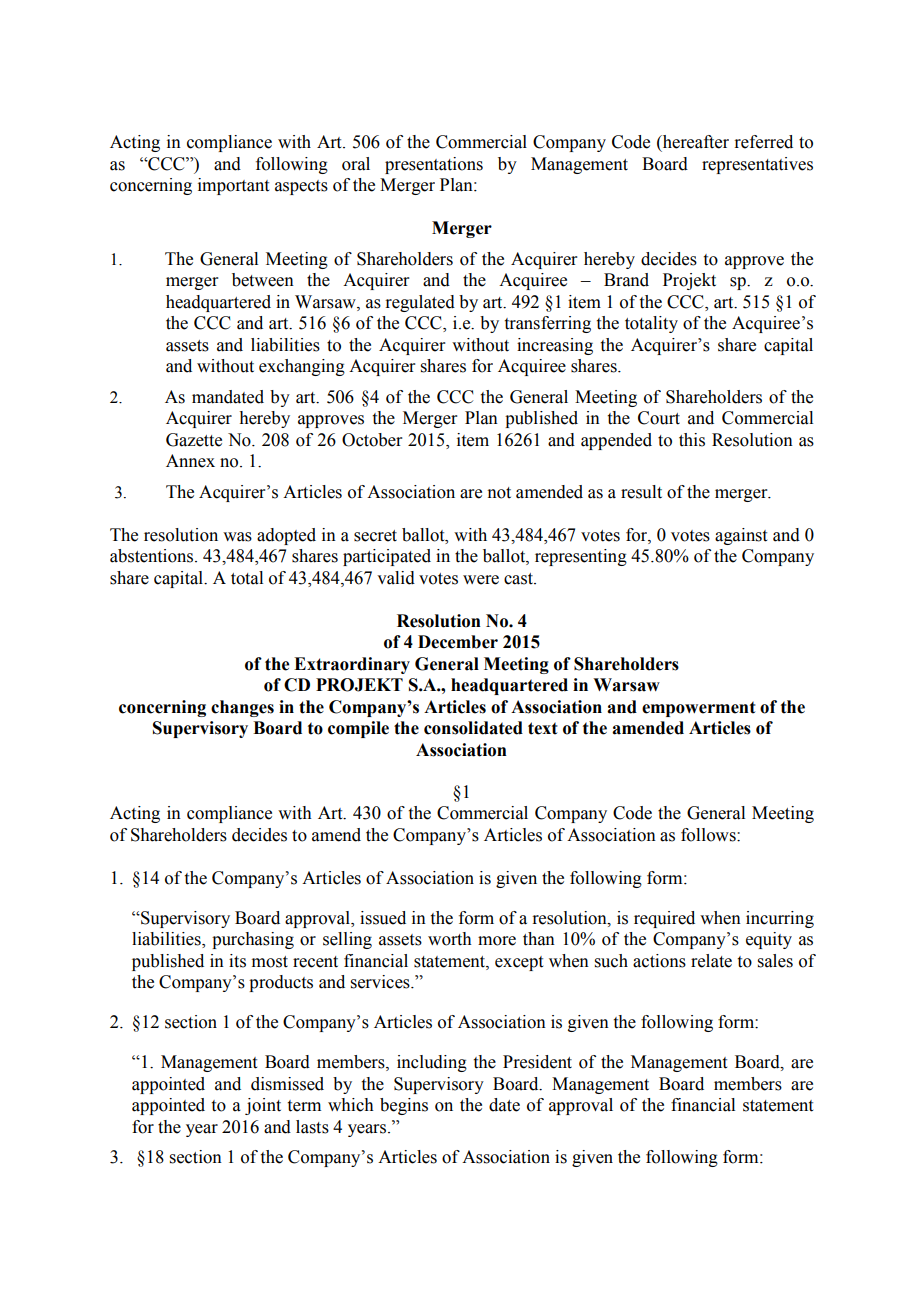 The width and height of the screenshot is (924, 1308). What do you see at coordinates (432, 1063) in the screenshot?
I see `including` at bounding box center [432, 1063].
